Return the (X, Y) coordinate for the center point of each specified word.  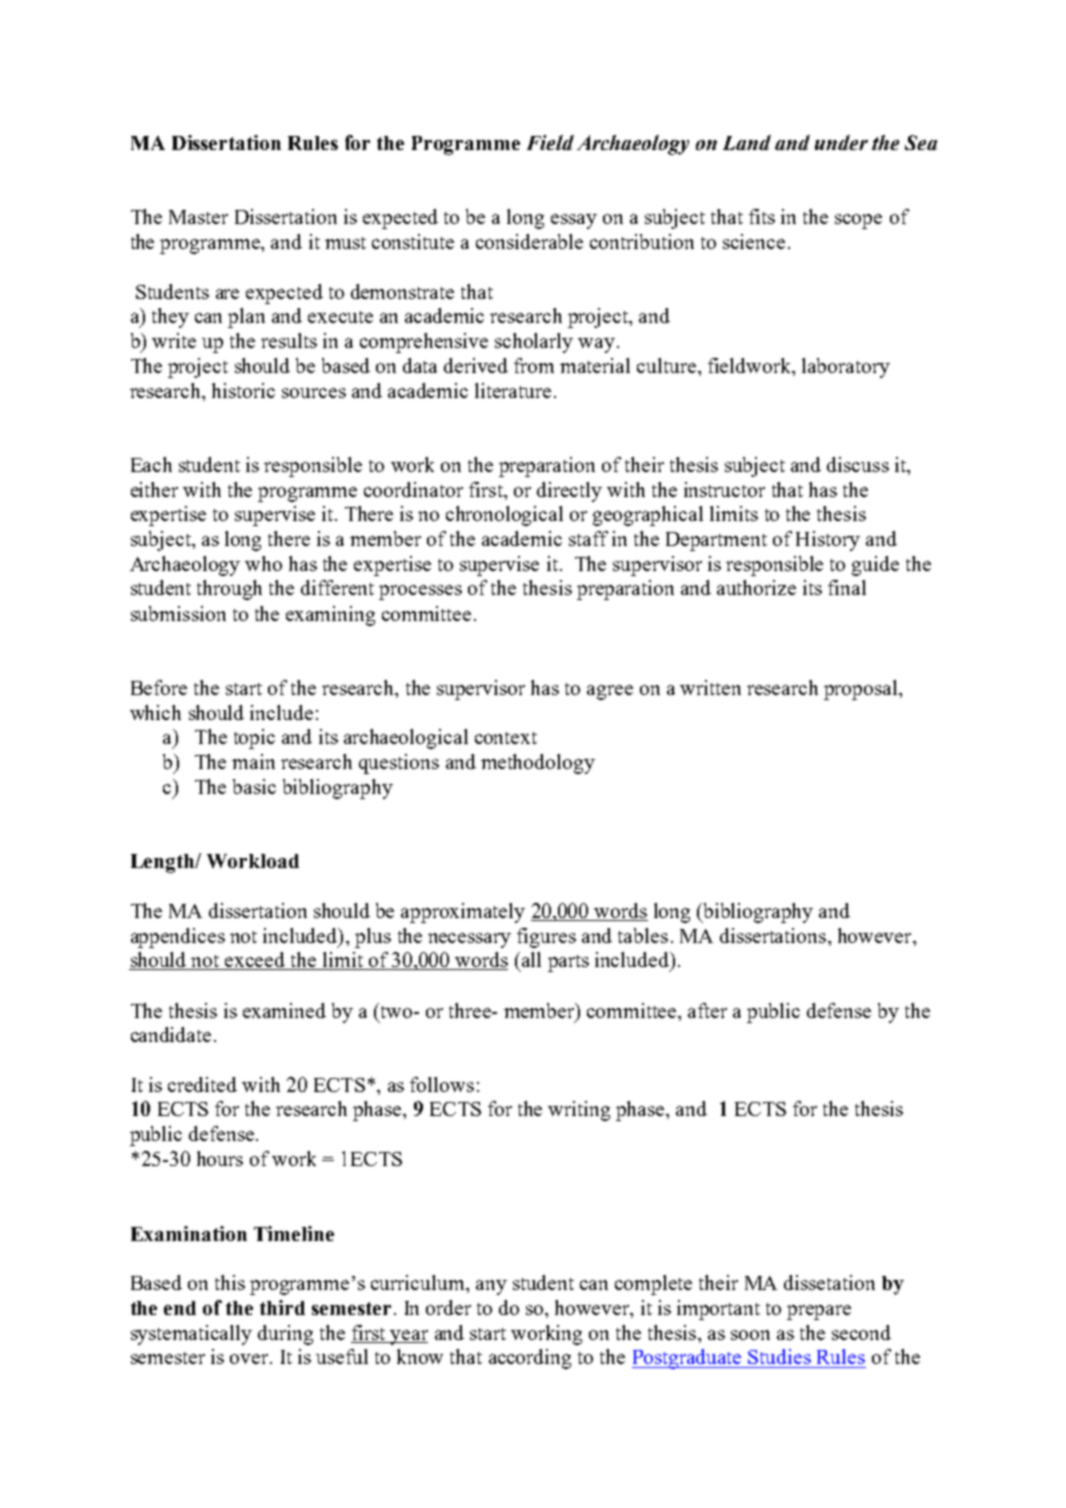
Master (198, 217)
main (253, 761)
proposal (862, 690)
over (250, 1359)
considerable (529, 241)
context (506, 738)
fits (762, 216)
